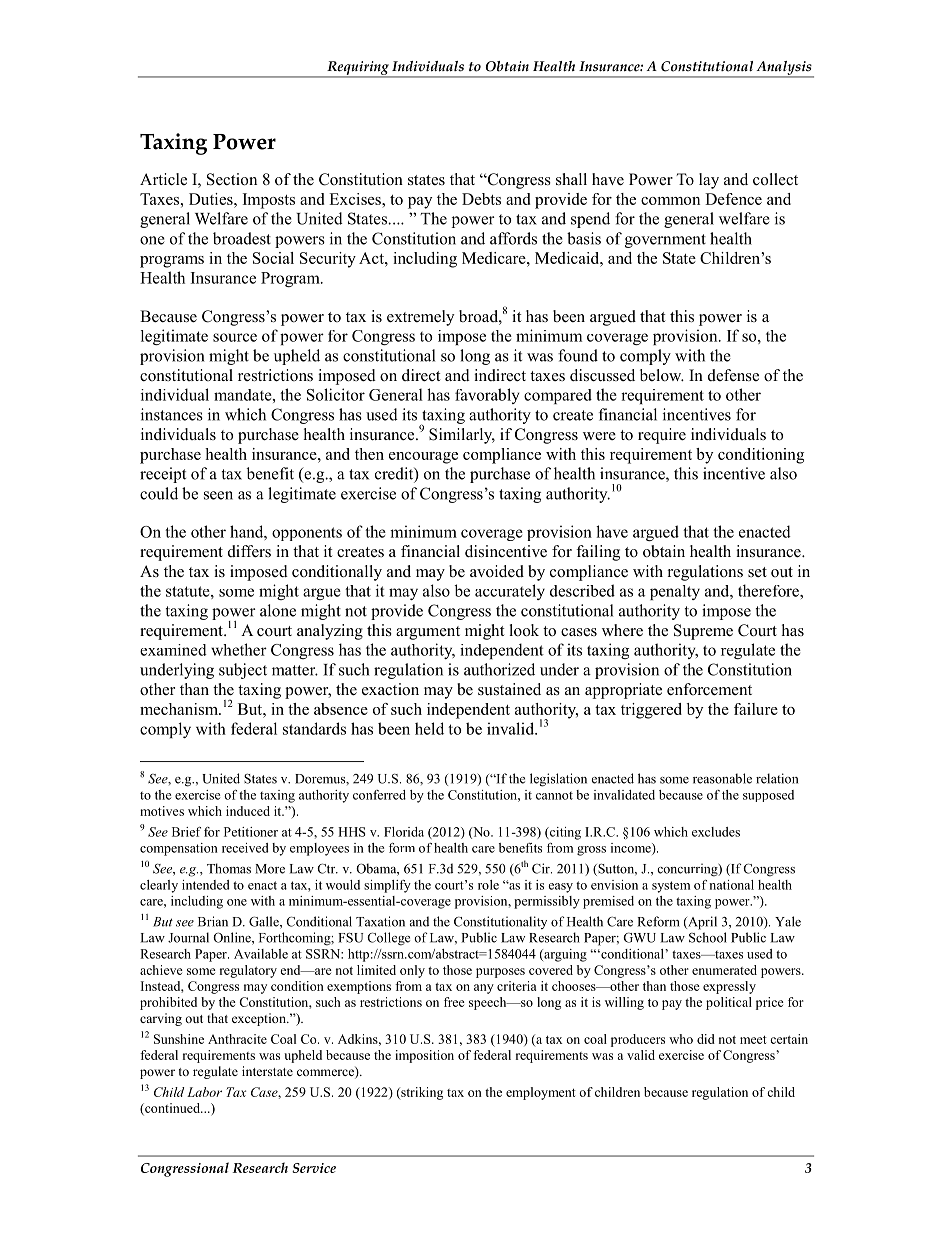 This page has height=1233, width=952. I want to click on Labor, so click(204, 1092).
